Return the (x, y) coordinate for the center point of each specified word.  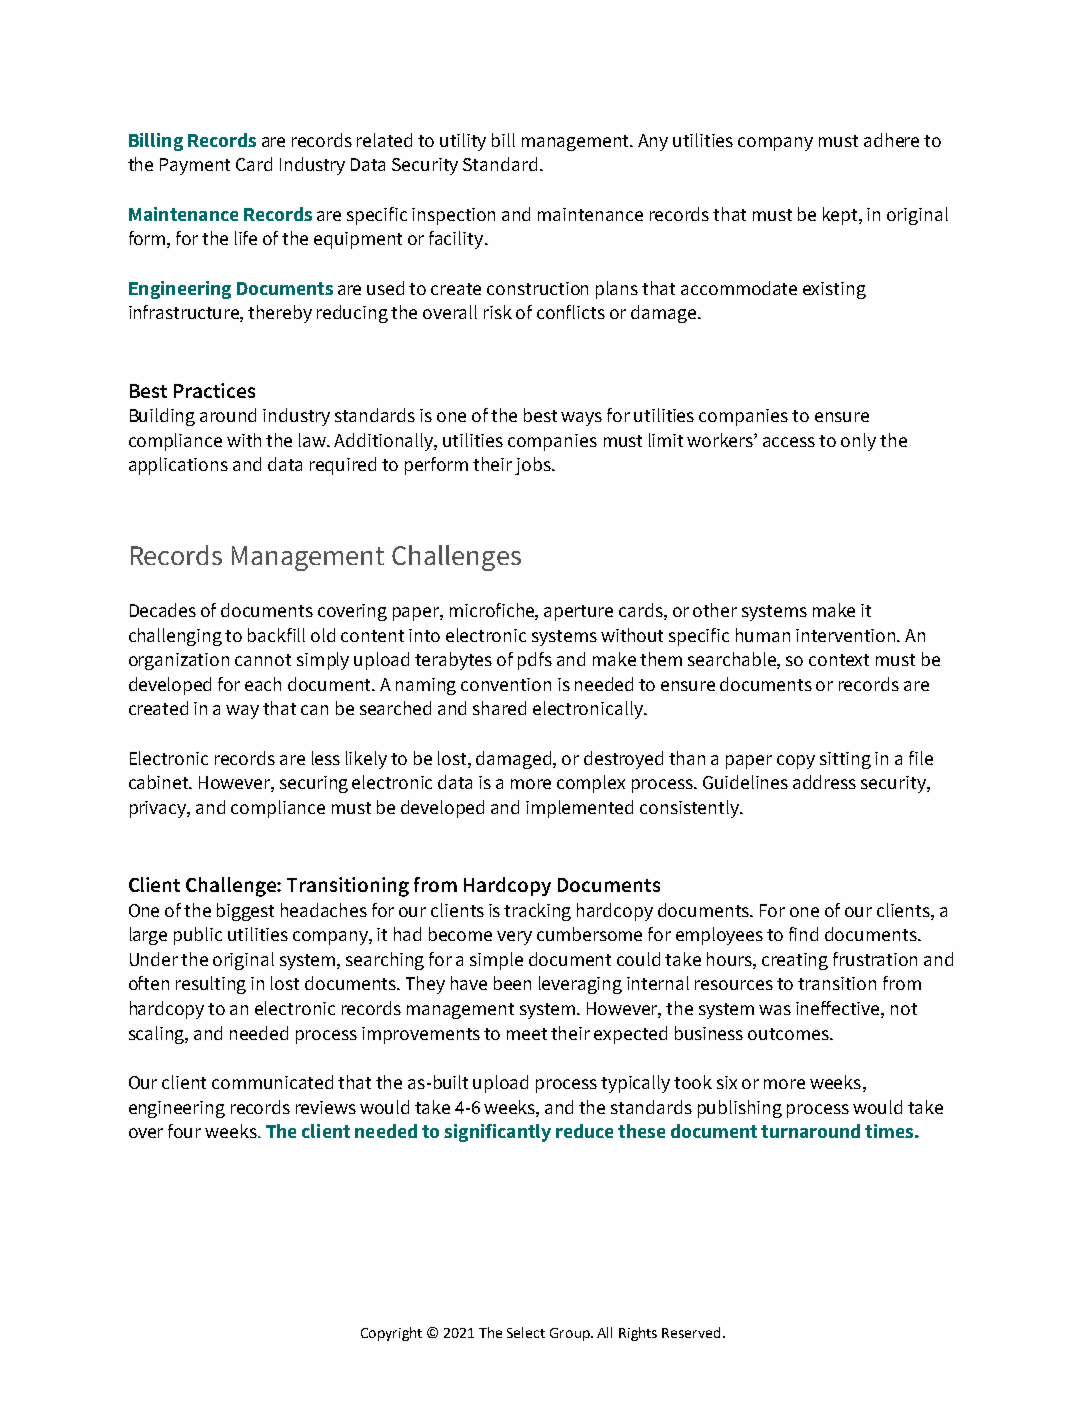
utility (463, 142)
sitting (845, 760)
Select (526, 1332)
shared (499, 708)
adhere (891, 140)
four (184, 1131)
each (263, 684)
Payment (195, 166)
